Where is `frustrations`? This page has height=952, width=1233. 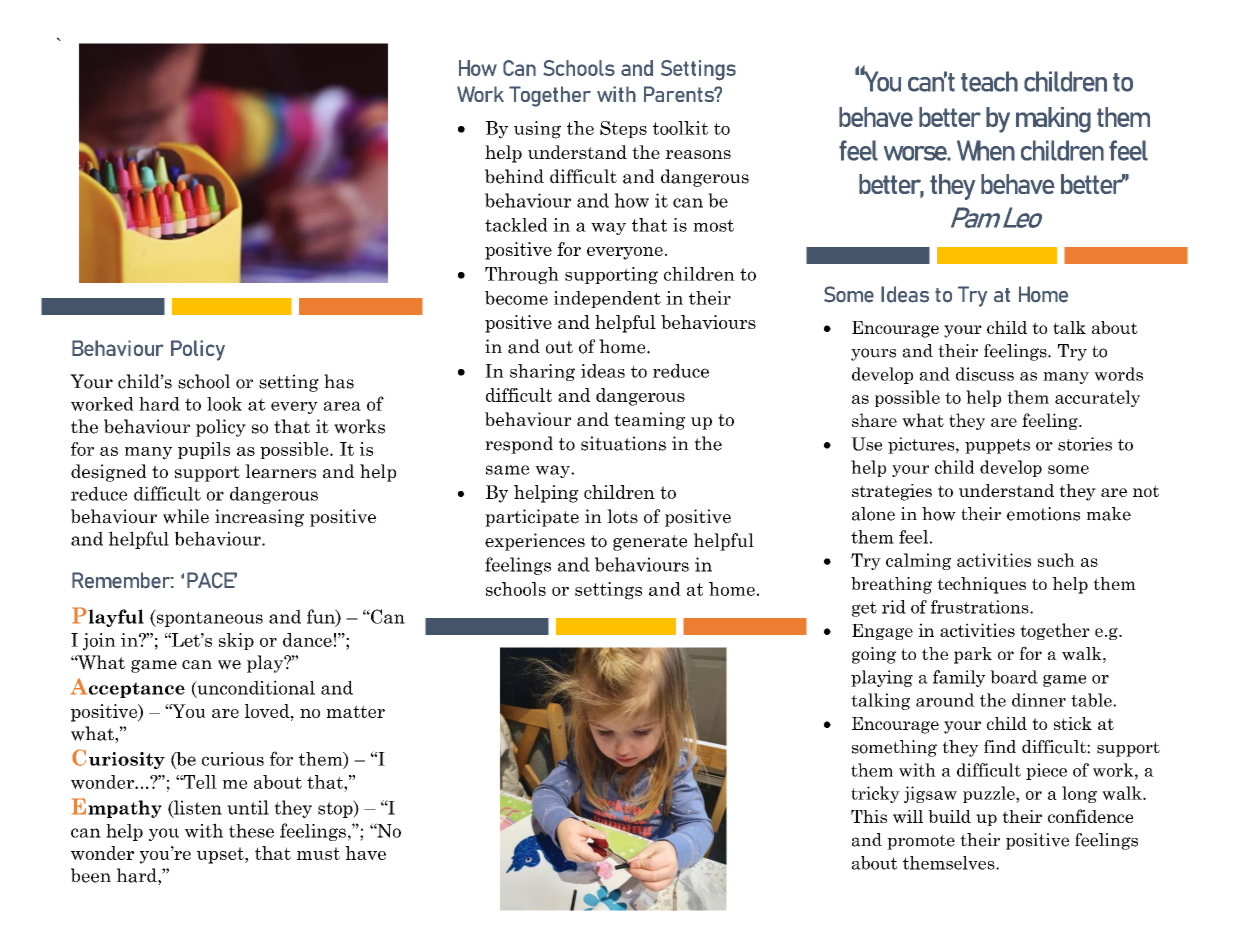 frustrations is located at coordinates (981, 607).
